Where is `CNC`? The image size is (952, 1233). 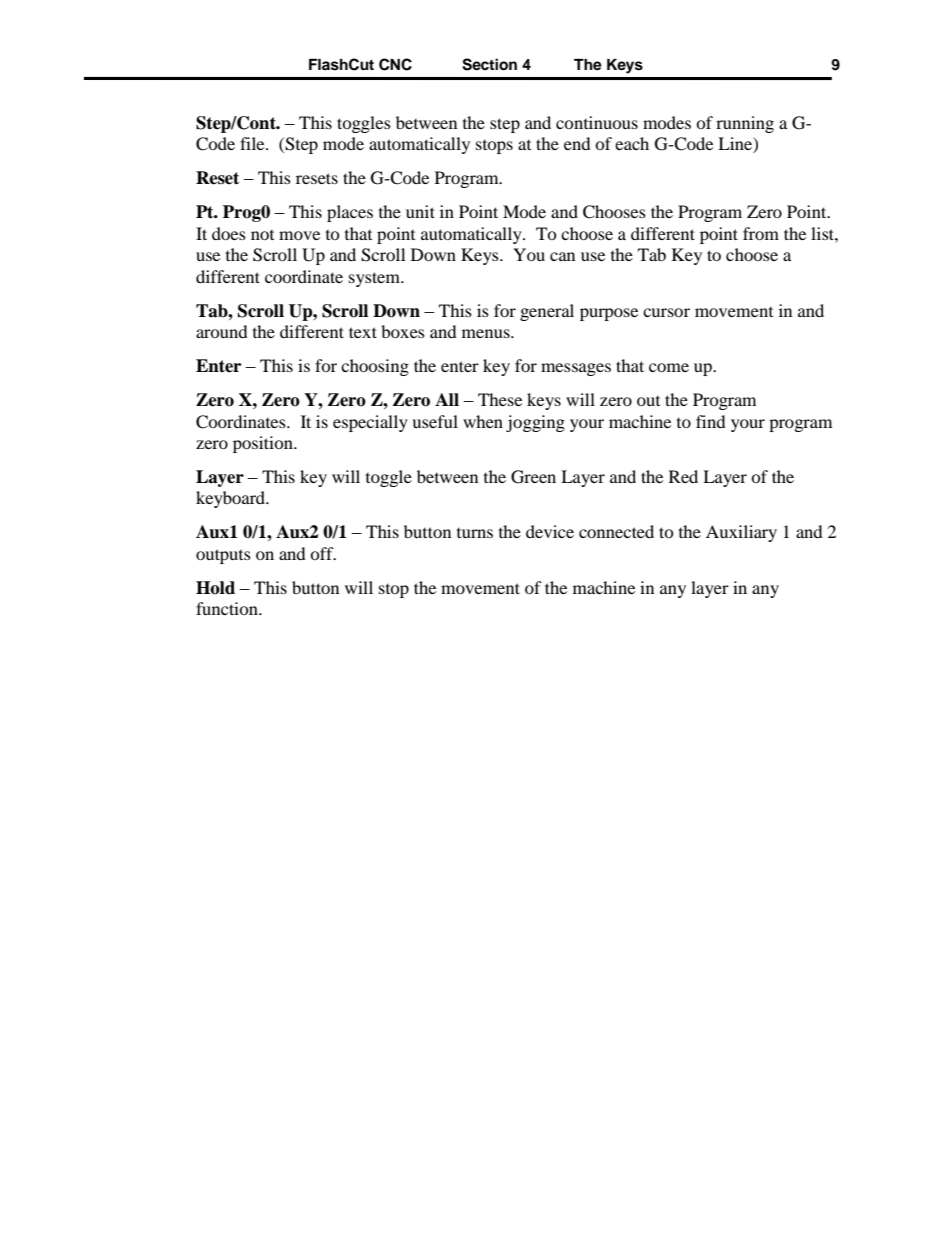 CNC is located at coordinates (395, 64).
